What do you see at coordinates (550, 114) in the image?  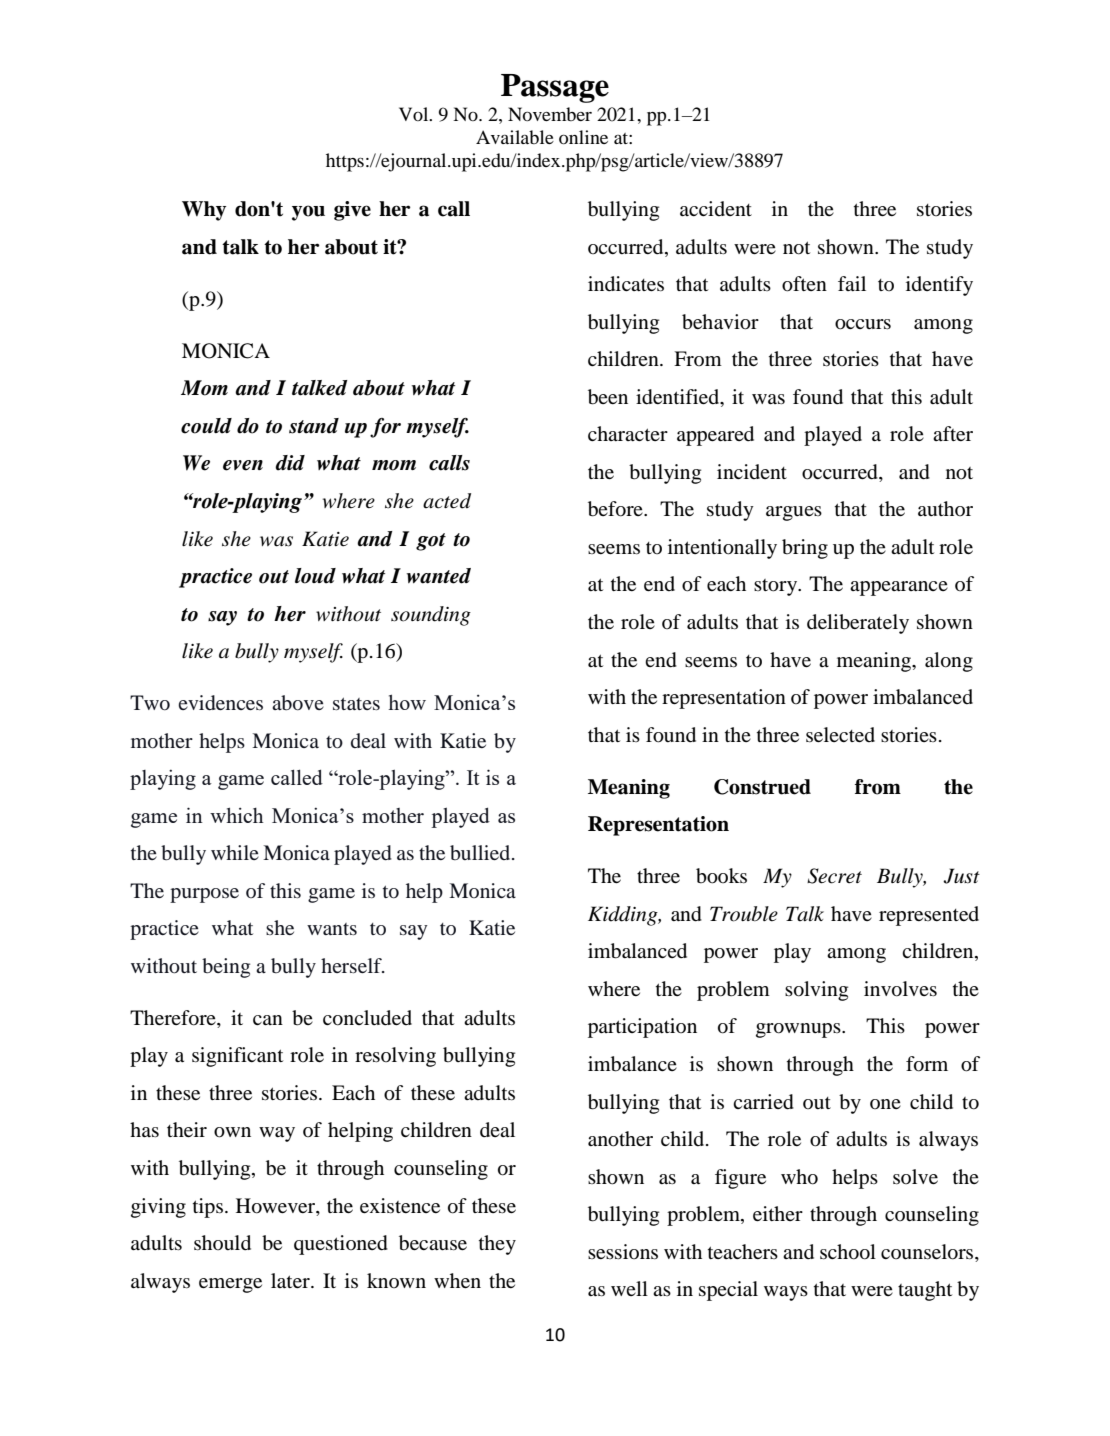 I see `November` at bounding box center [550, 114].
